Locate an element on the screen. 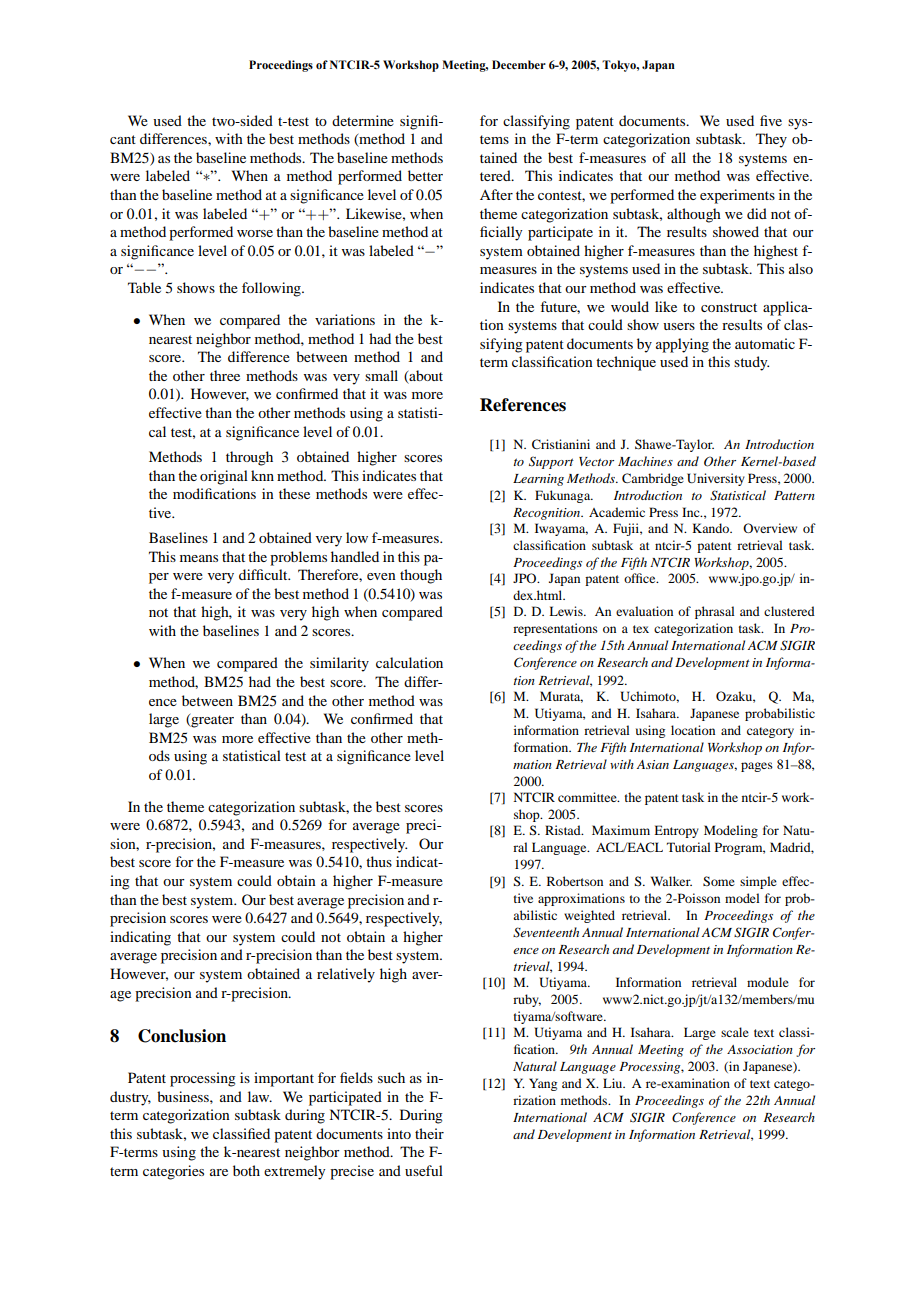 The image size is (924, 1308). worse is located at coordinates (255, 233).
